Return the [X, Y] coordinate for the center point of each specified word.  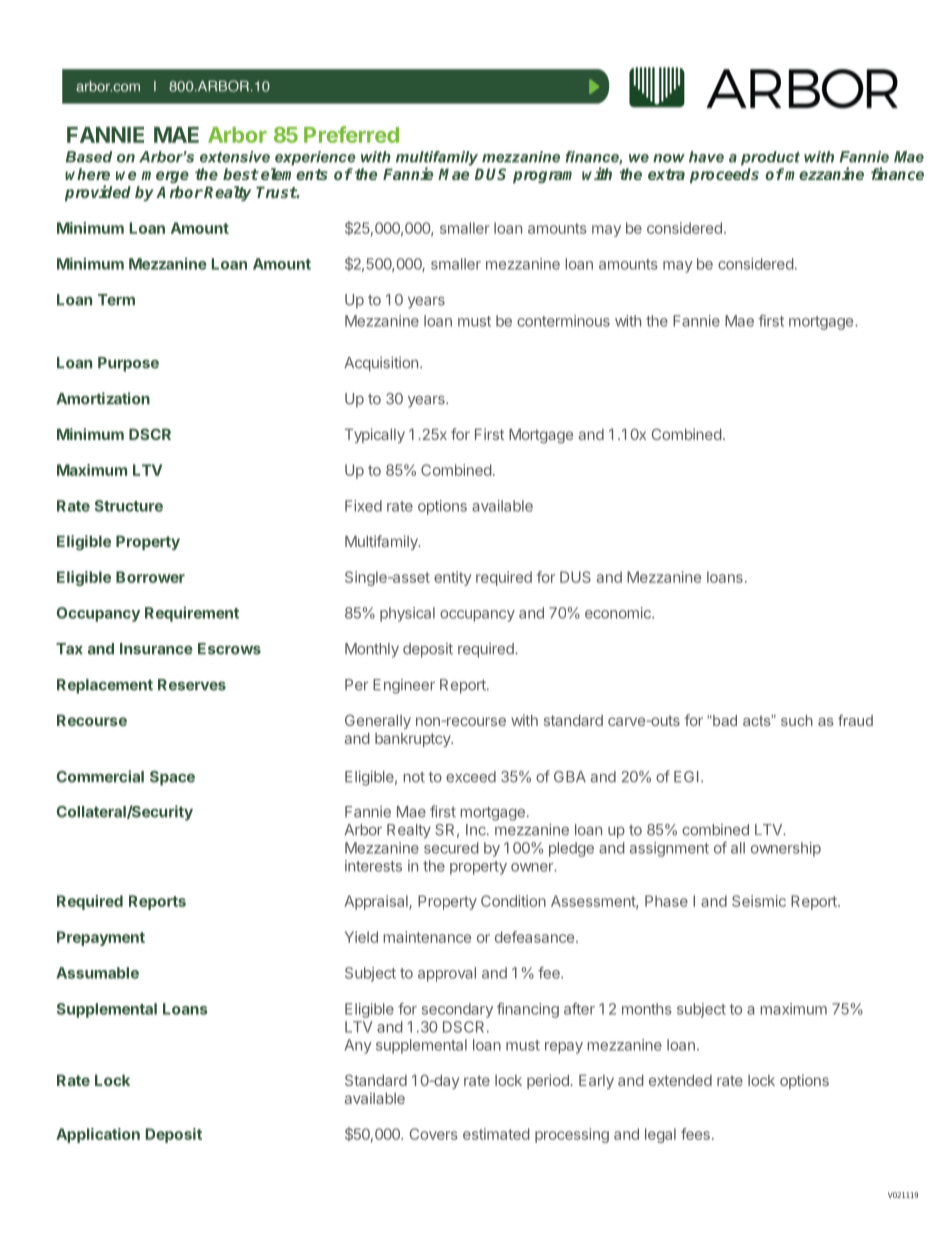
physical [407, 614]
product [770, 158]
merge [165, 177]
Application [98, 1135]
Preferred [351, 134]
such [797, 720]
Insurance [156, 649]
